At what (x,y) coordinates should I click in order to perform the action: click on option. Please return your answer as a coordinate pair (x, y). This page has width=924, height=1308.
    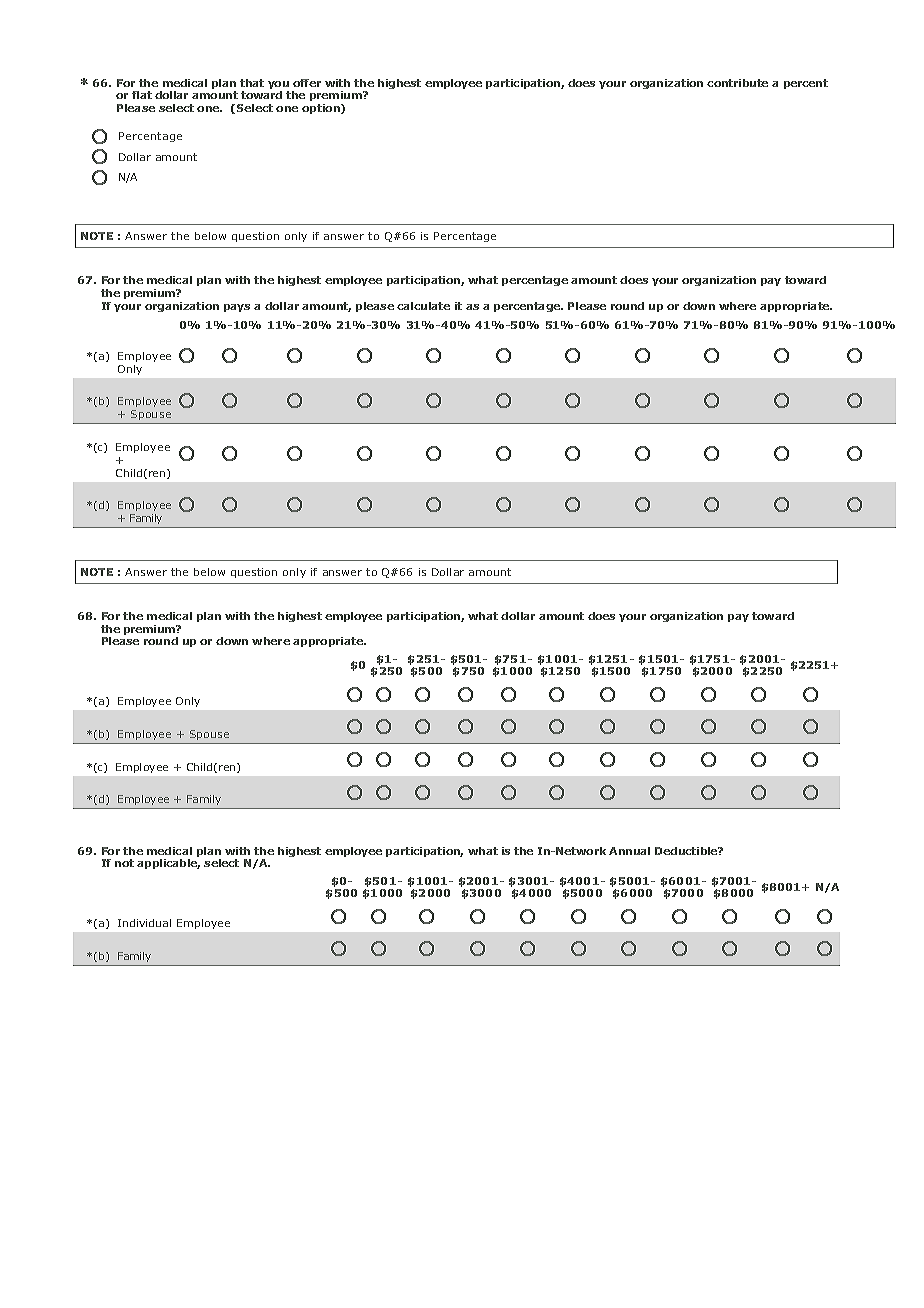
    Looking at the image, I should click on (322, 109).
